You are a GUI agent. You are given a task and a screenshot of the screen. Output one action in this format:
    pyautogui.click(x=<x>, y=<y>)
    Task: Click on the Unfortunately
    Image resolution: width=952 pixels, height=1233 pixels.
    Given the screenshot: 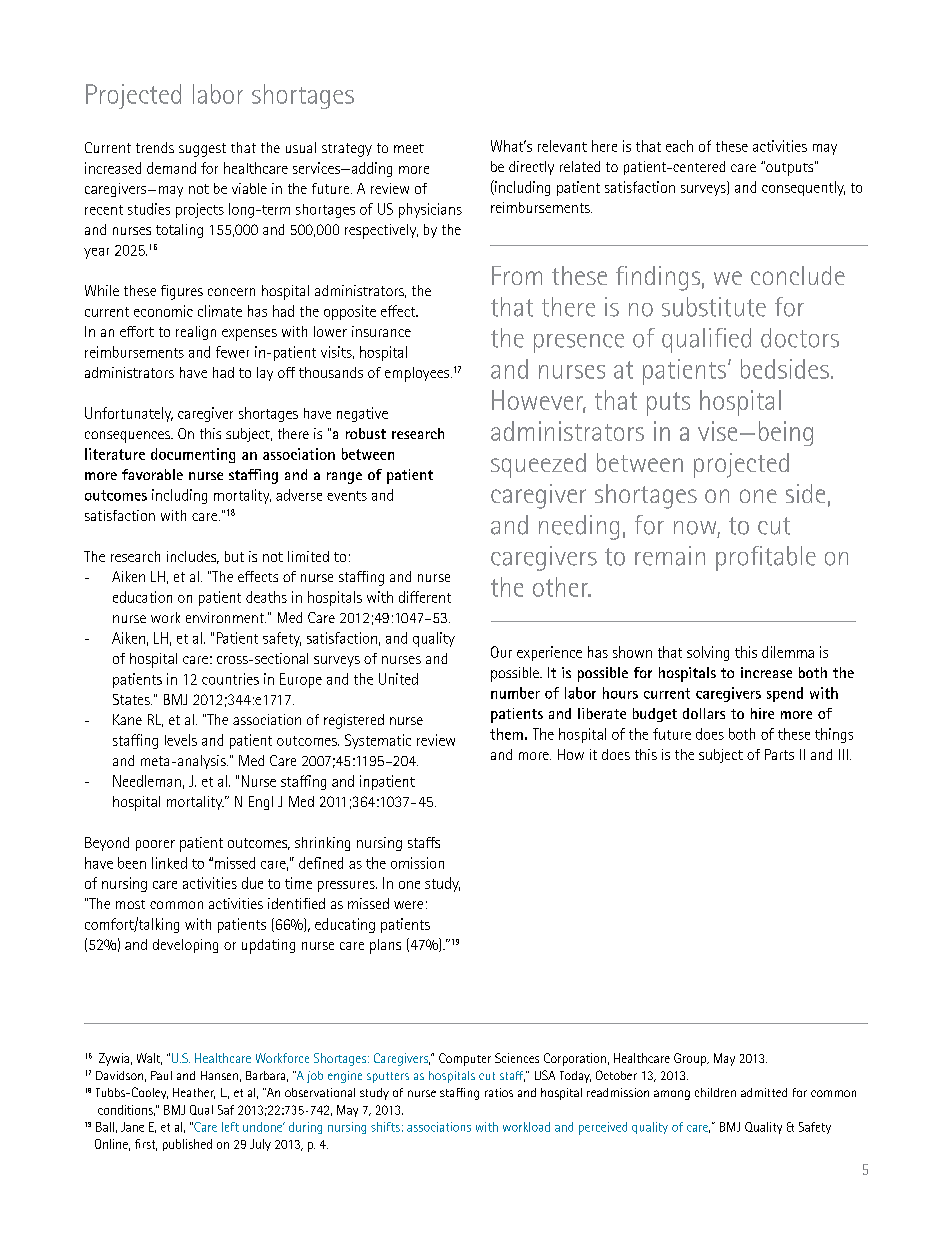 What is the action you would take?
    pyautogui.click(x=129, y=414)
